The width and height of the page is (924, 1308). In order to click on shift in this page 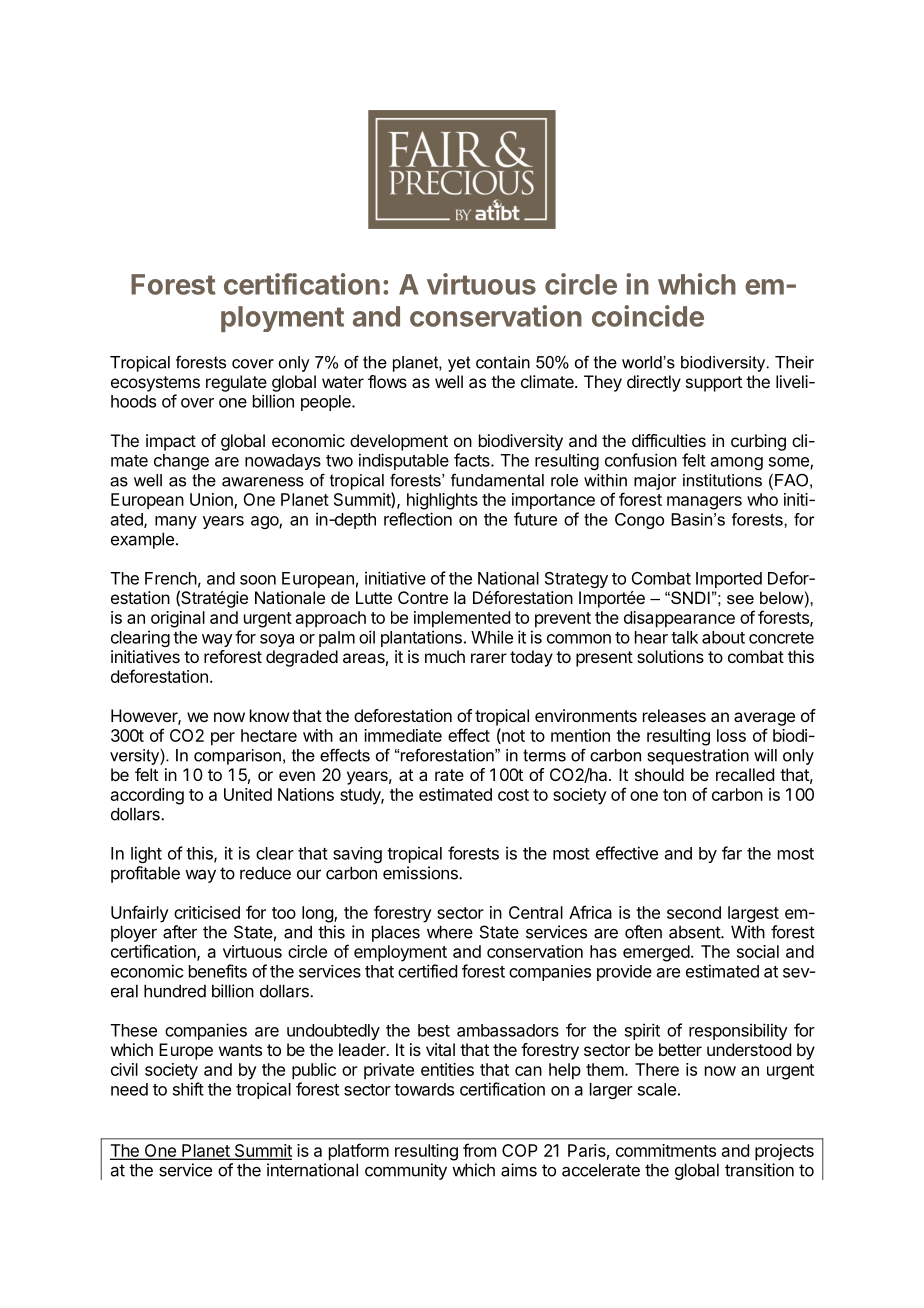, I will do `click(188, 1089)`.
